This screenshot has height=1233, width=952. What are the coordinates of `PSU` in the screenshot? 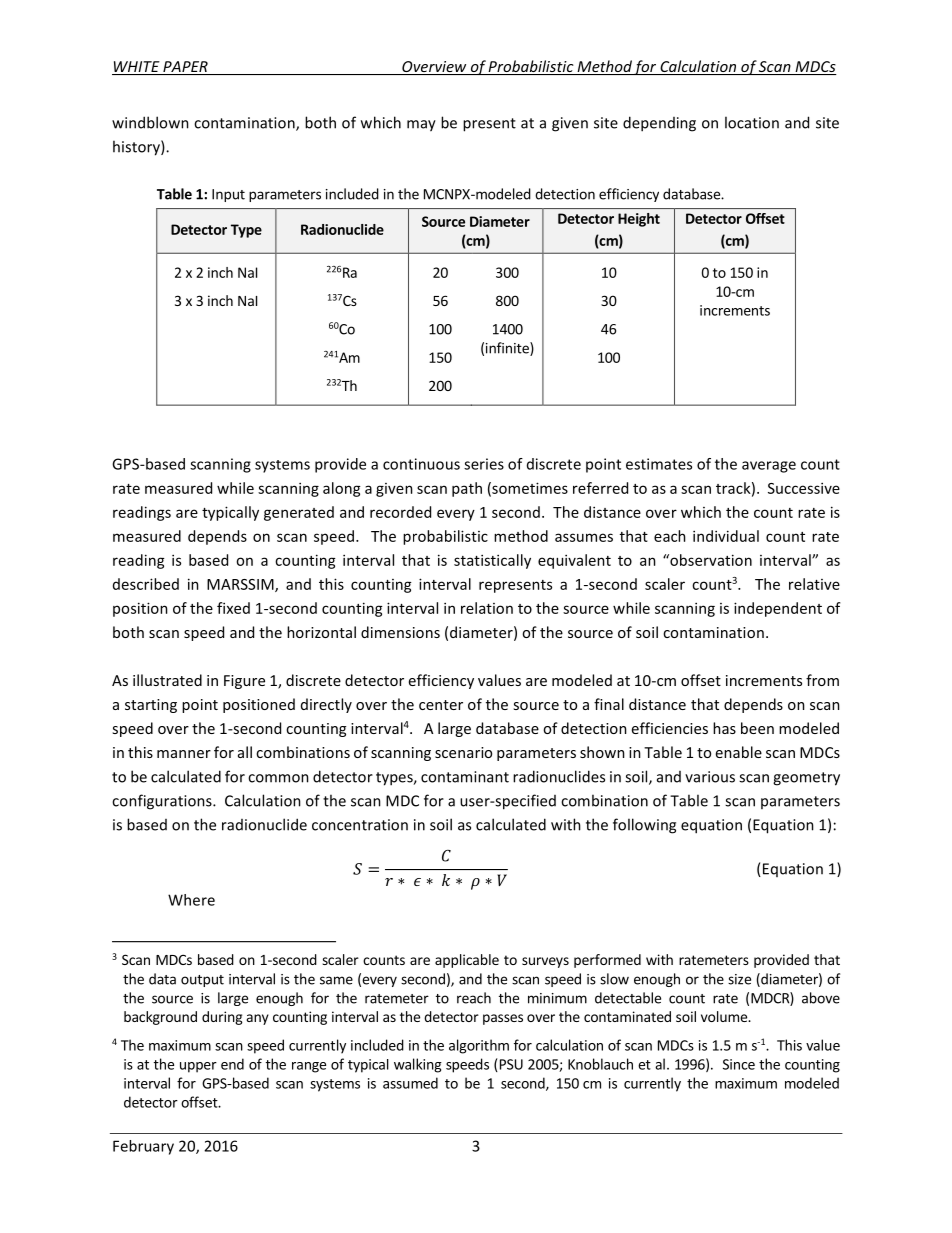 It's located at (510, 1065).
